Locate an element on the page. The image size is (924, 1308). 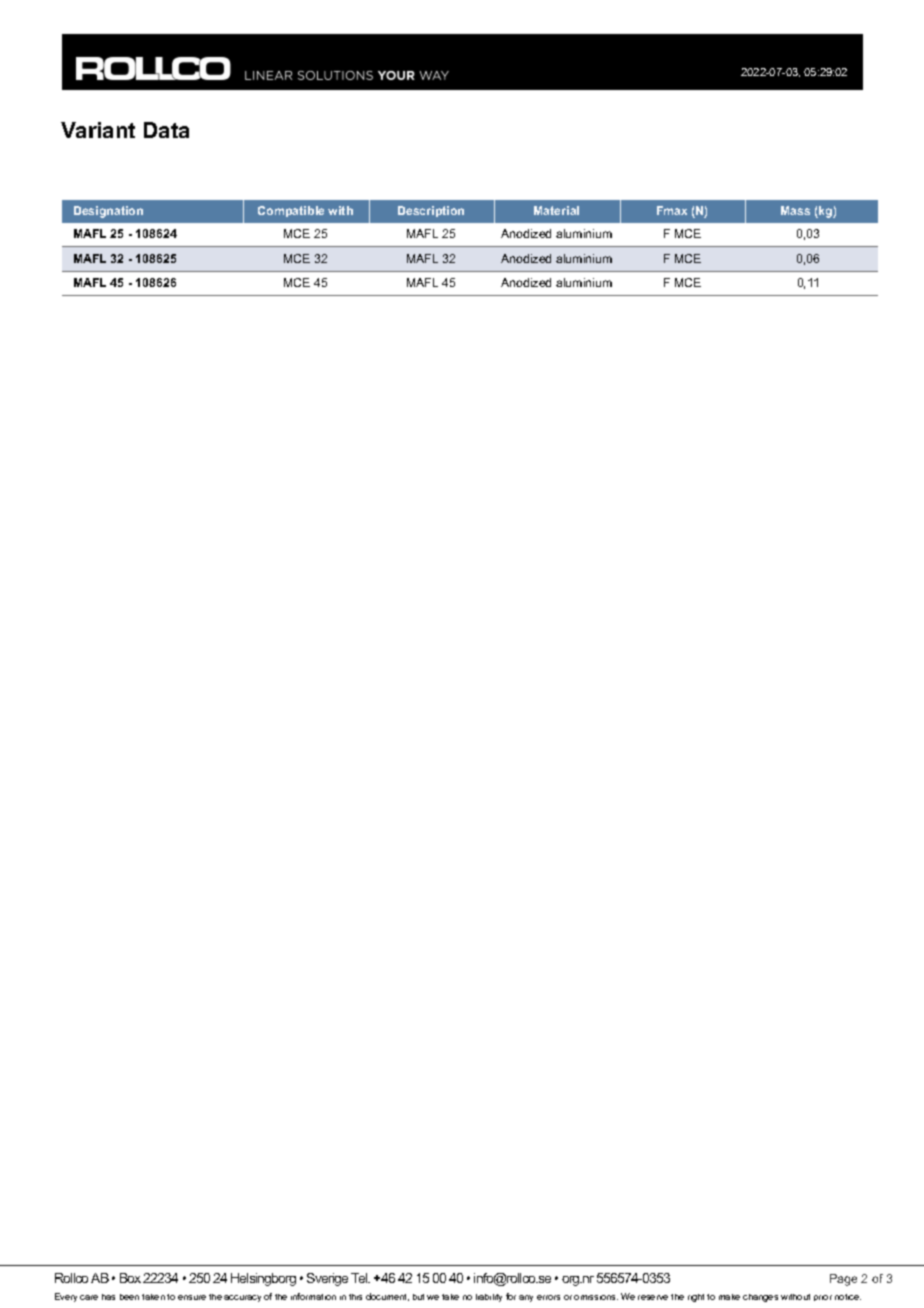
Material is located at coordinates (556, 210).
